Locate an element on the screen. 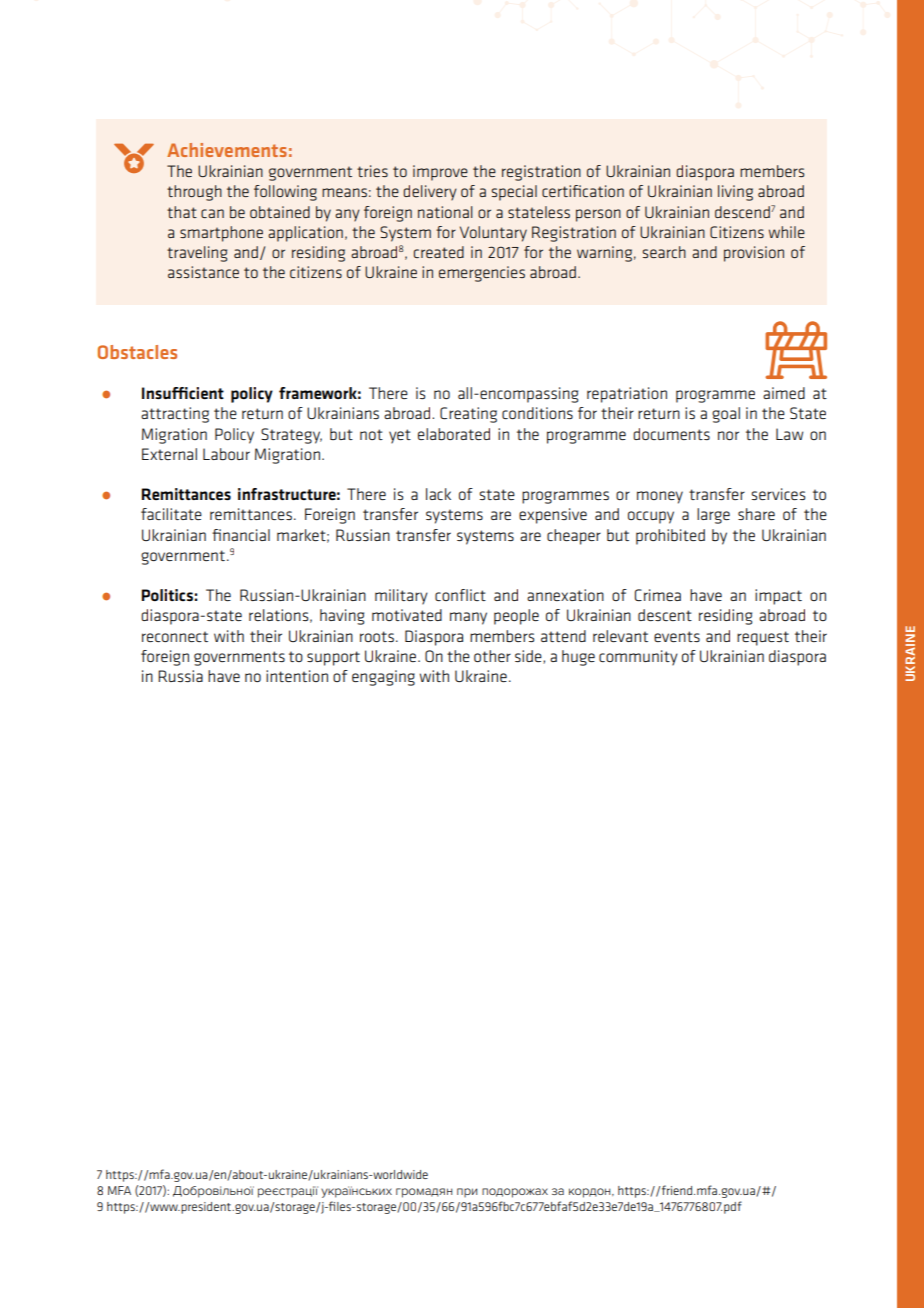 The image size is (924, 1308). living is located at coordinates (735, 193).
